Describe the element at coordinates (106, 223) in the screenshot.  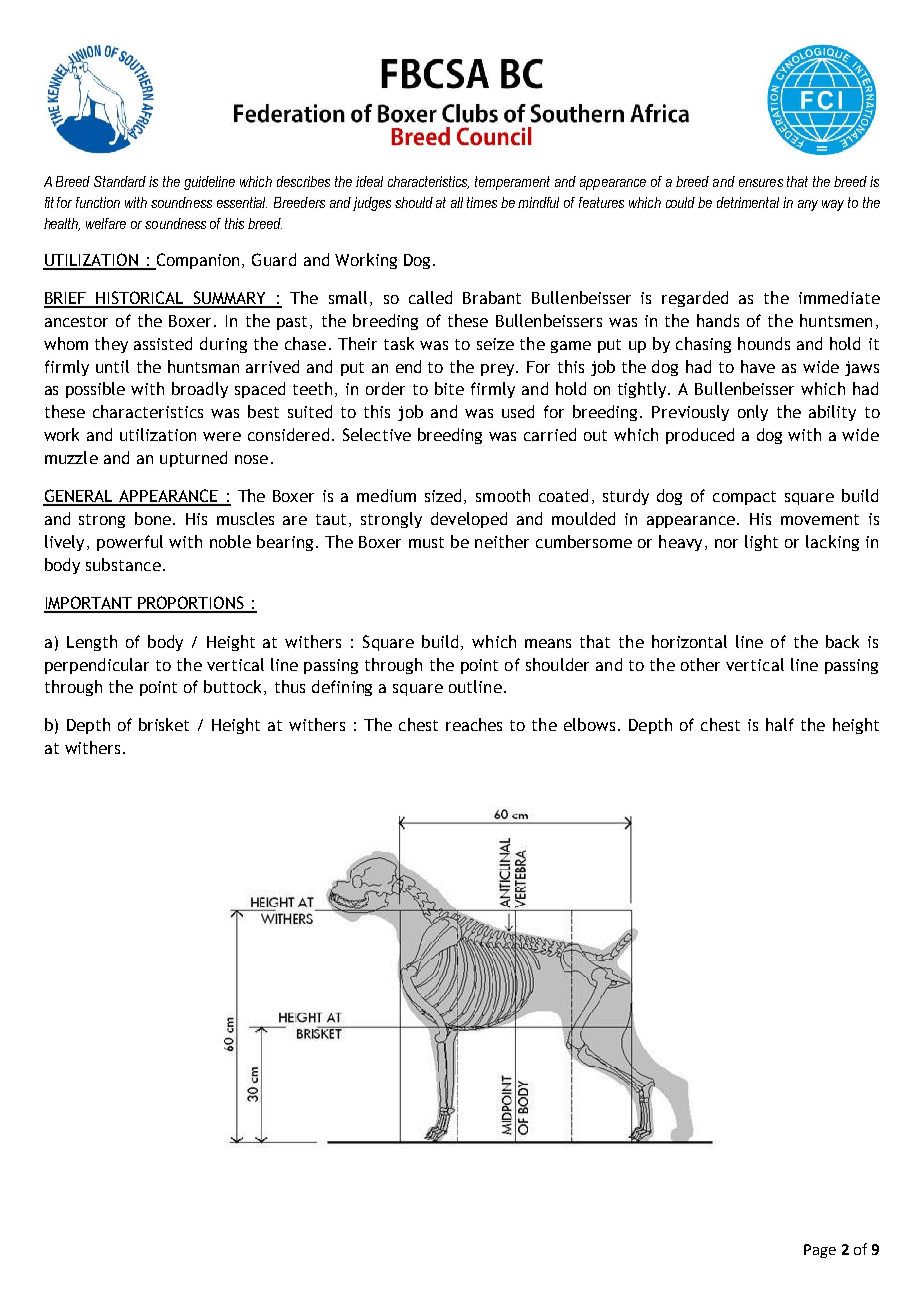
I see `welfare` at that location.
